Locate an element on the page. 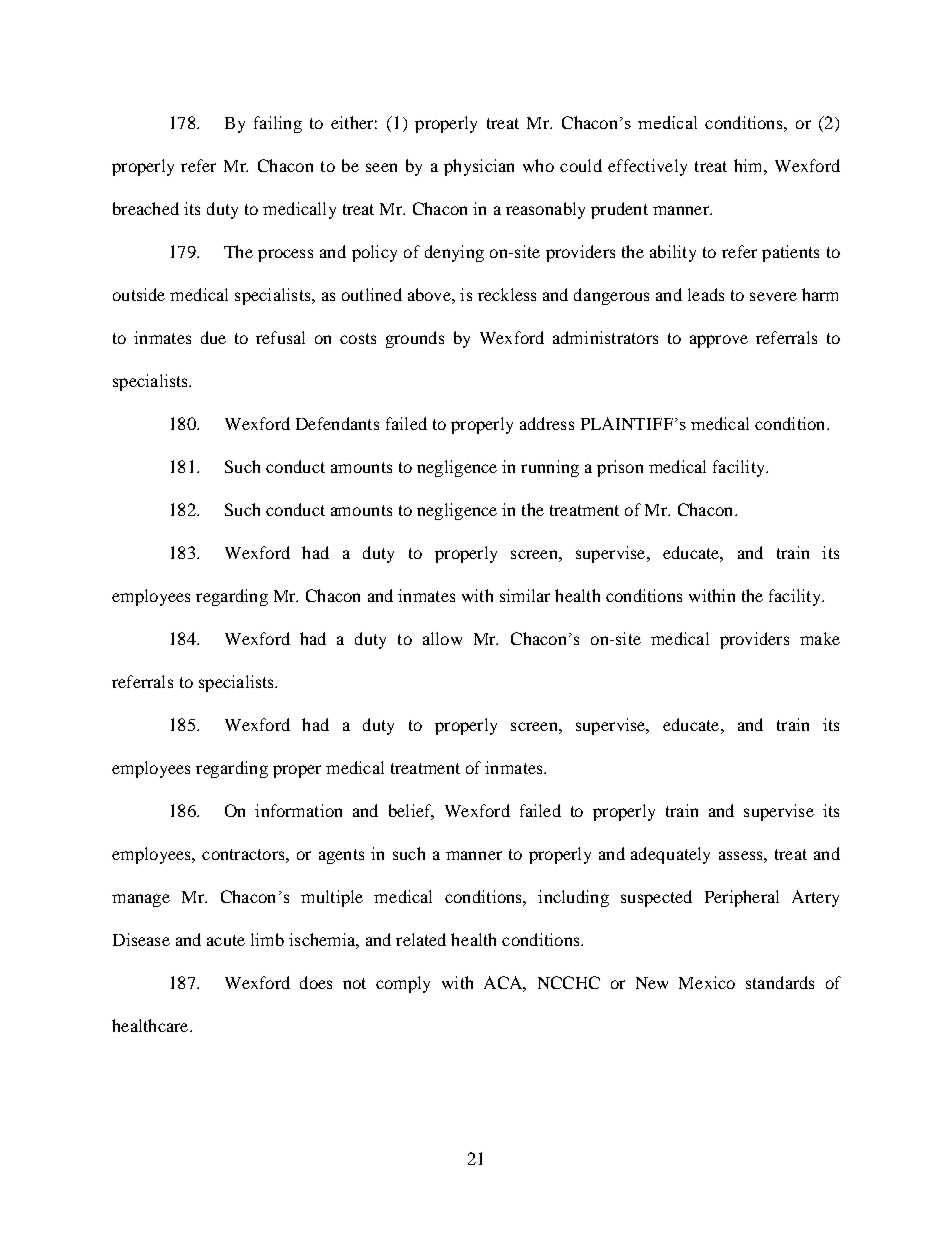 This document has width=952, height=1233. approve is located at coordinates (719, 341).
